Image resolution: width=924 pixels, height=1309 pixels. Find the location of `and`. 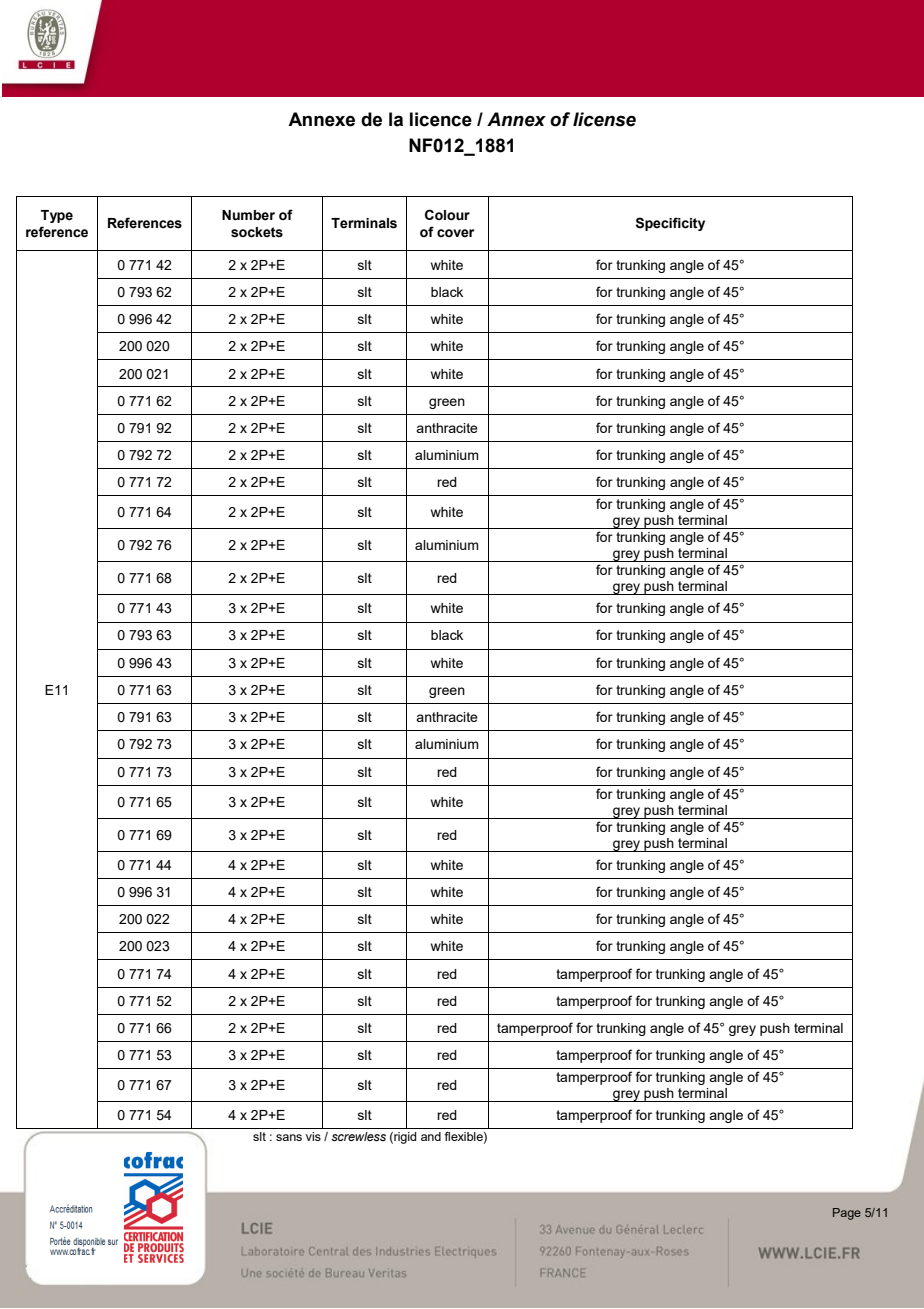

and is located at coordinates (431, 1136).
